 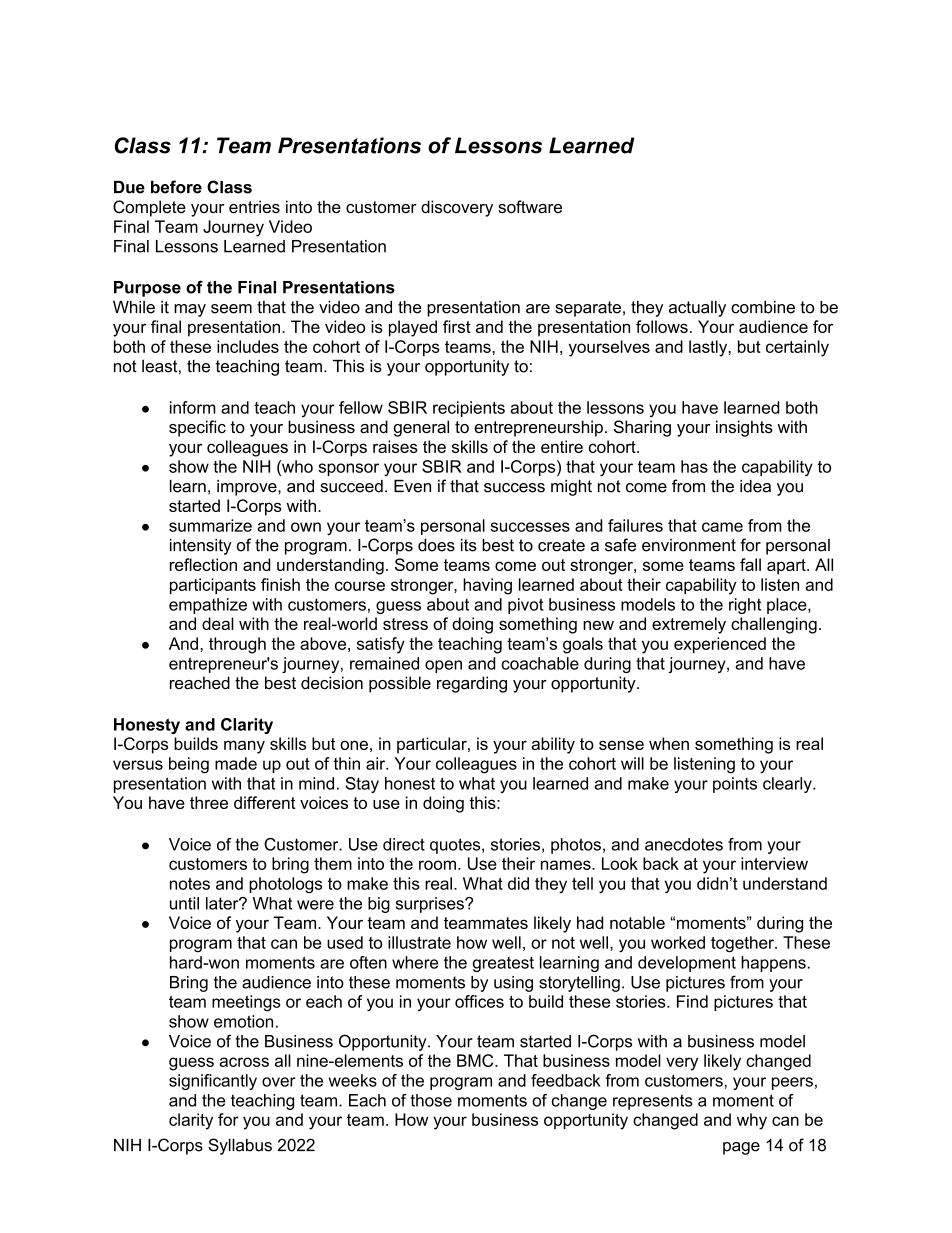 What do you see at coordinates (240, 1146) in the document?
I see `Syllabus` at bounding box center [240, 1146].
